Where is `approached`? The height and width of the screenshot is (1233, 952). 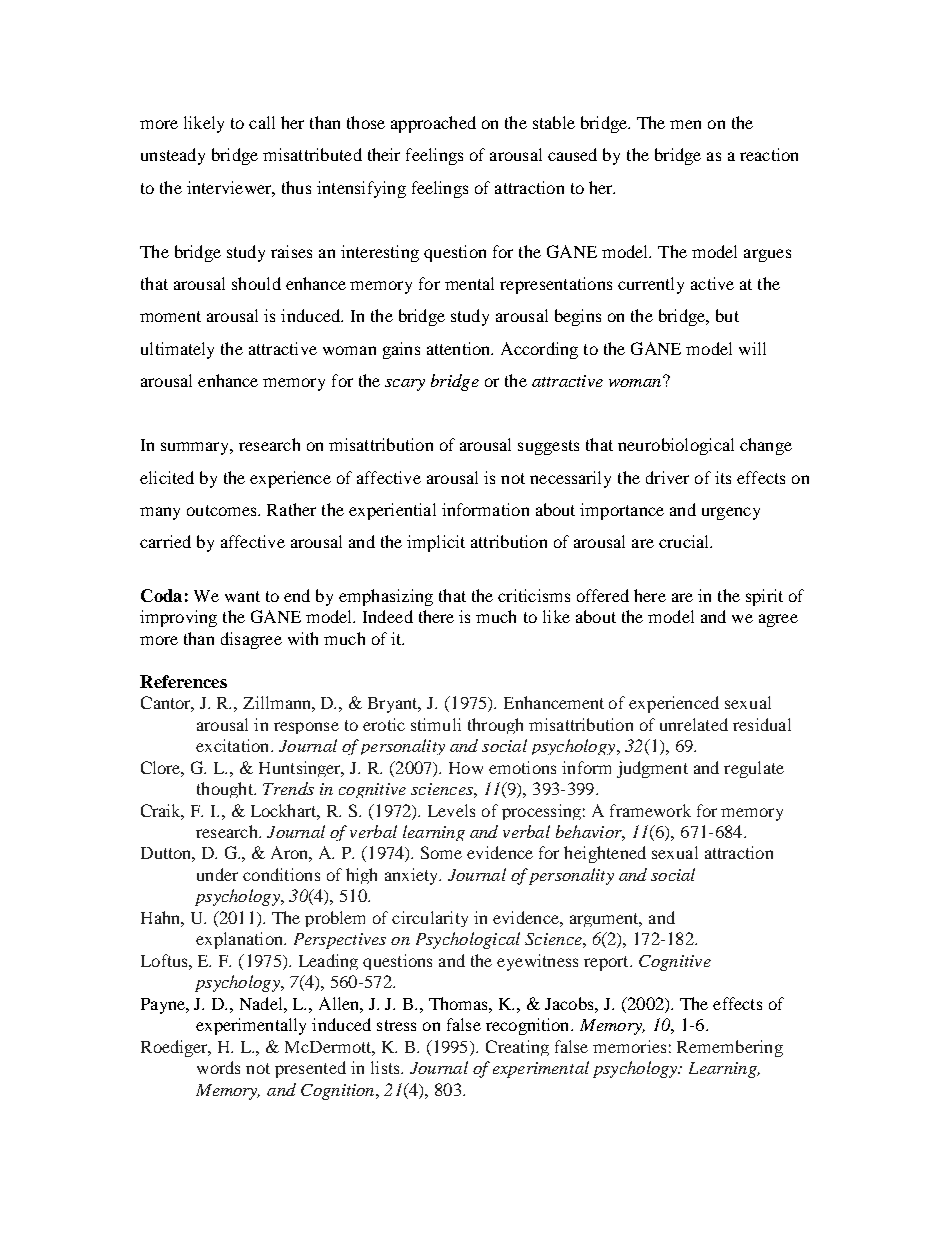 approached is located at coordinates (433, 124).
